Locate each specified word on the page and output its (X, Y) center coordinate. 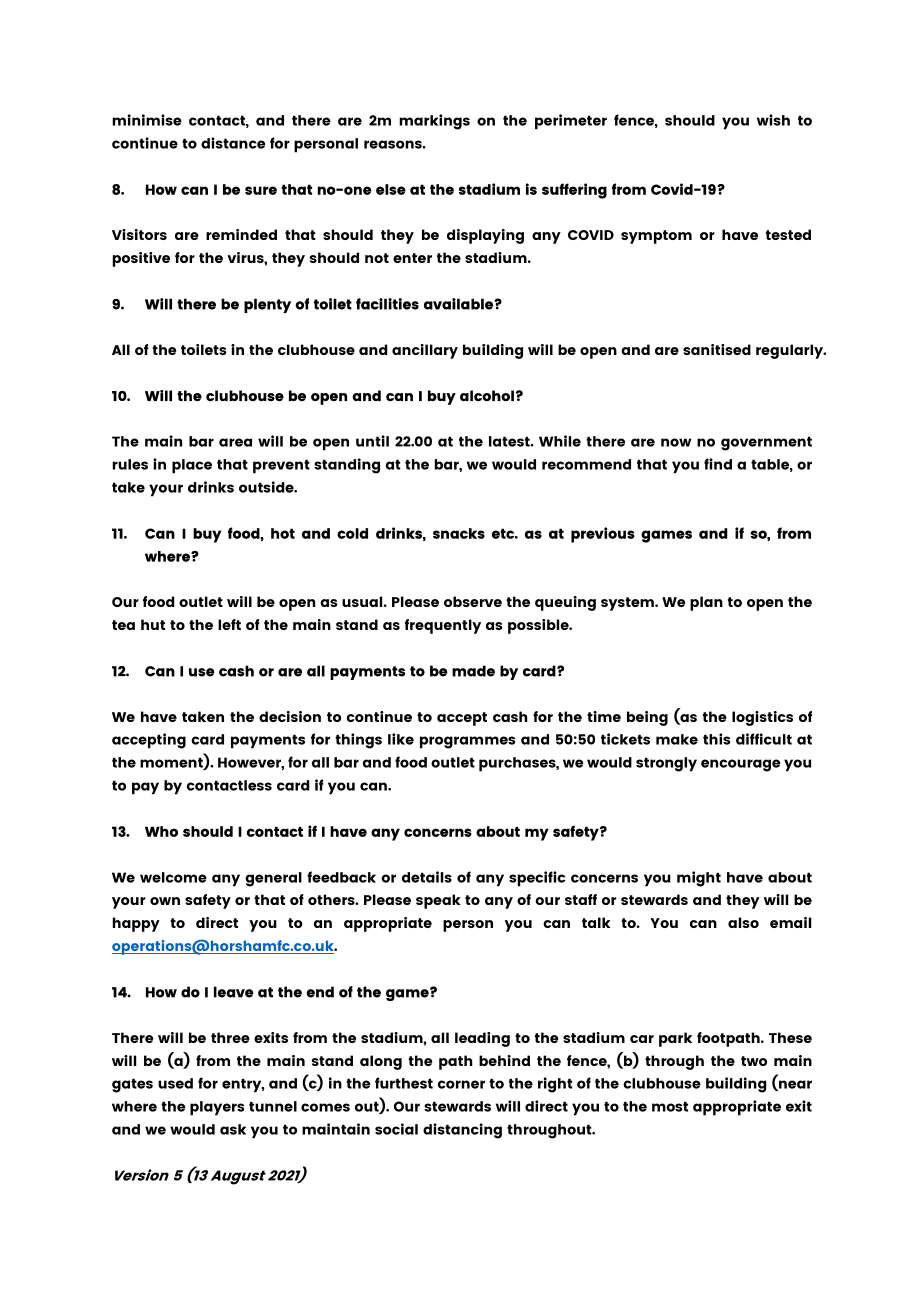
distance (233, 143)
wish (773, 120)
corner (461, 1084)
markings (434, 122)
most (670, 1106)
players (217, 1108)
